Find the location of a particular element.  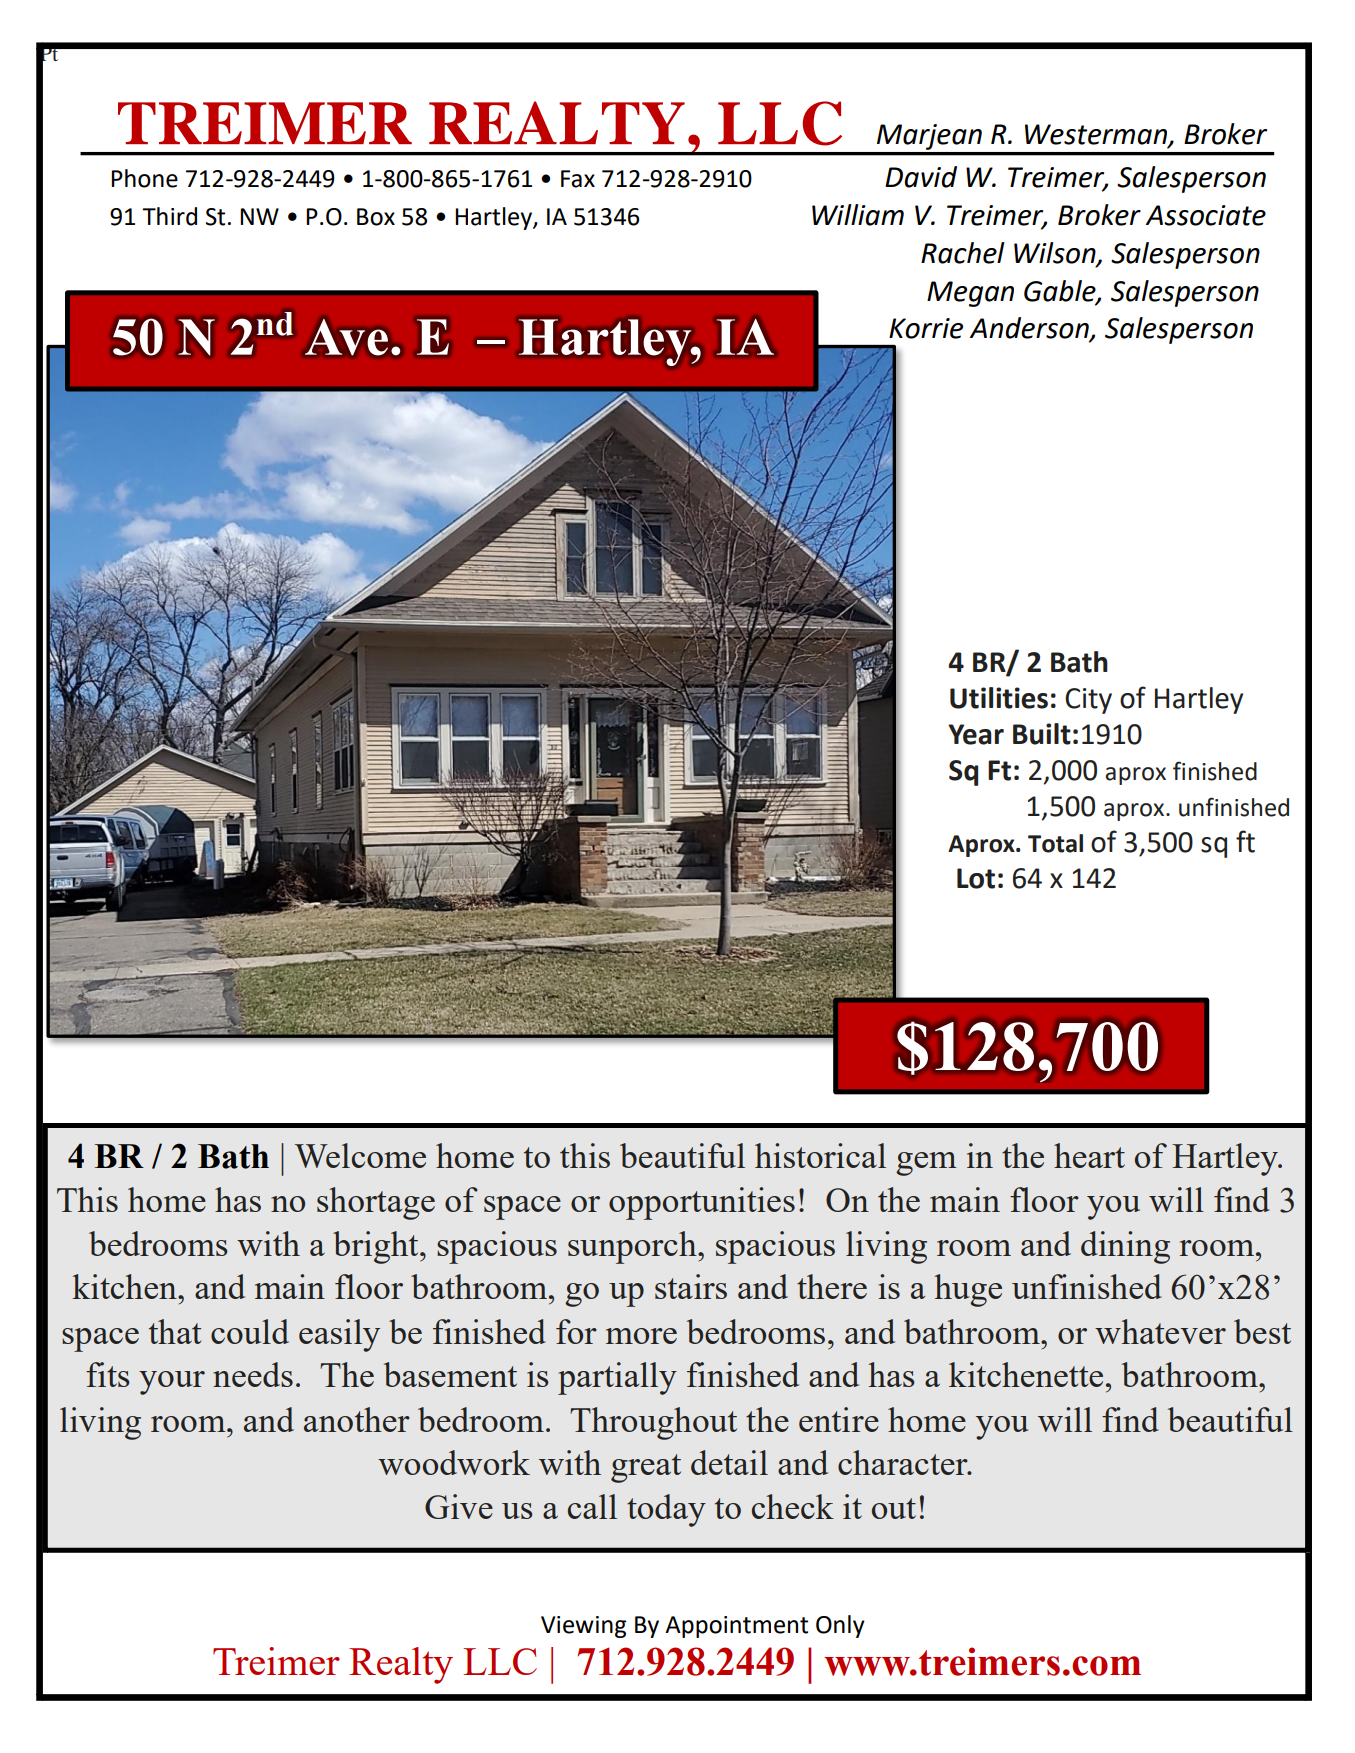

Ave is located at coordinates (346, 337).
